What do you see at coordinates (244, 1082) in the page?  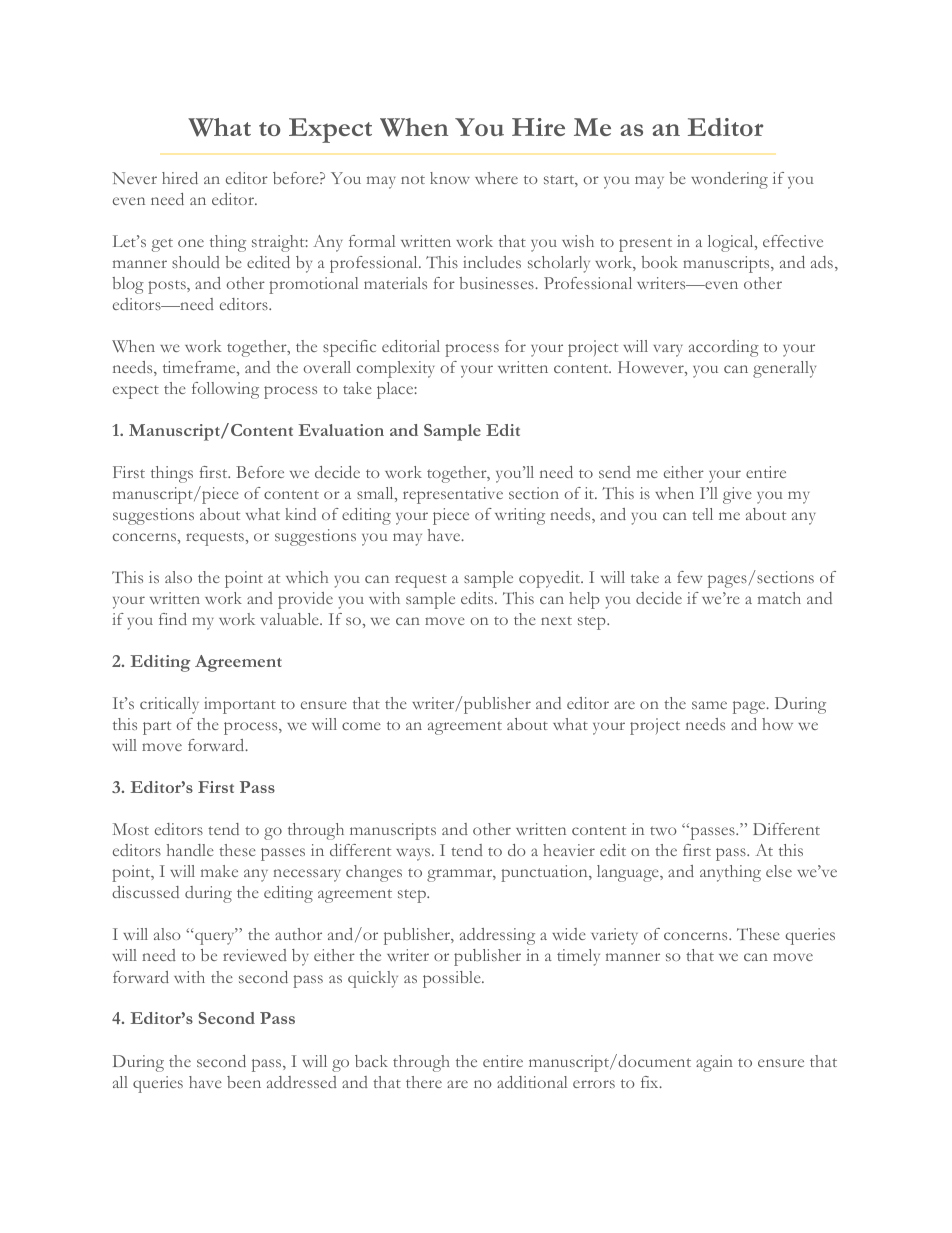 I see `been` at bounding box center [244, 1082].
